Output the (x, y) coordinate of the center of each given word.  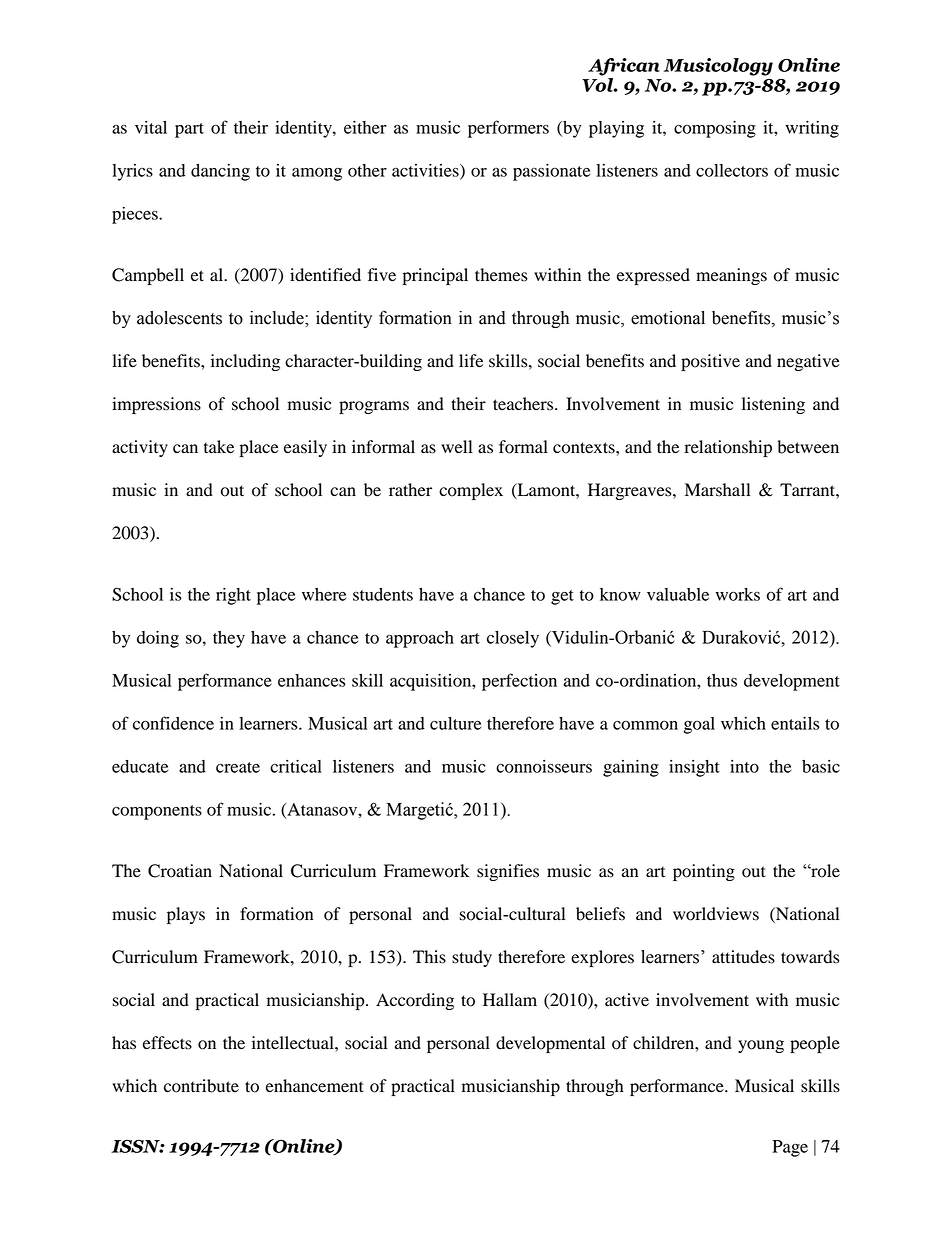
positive (710, 362)
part (189, 130)
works (738, 594)
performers (508, 129)
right (233, 596)
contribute (201, 1086)
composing (715, 129)
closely (513, 639)
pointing (704, 872)
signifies (508, 872)
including (245, 362)
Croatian (180, 871)
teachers (524, 404)
